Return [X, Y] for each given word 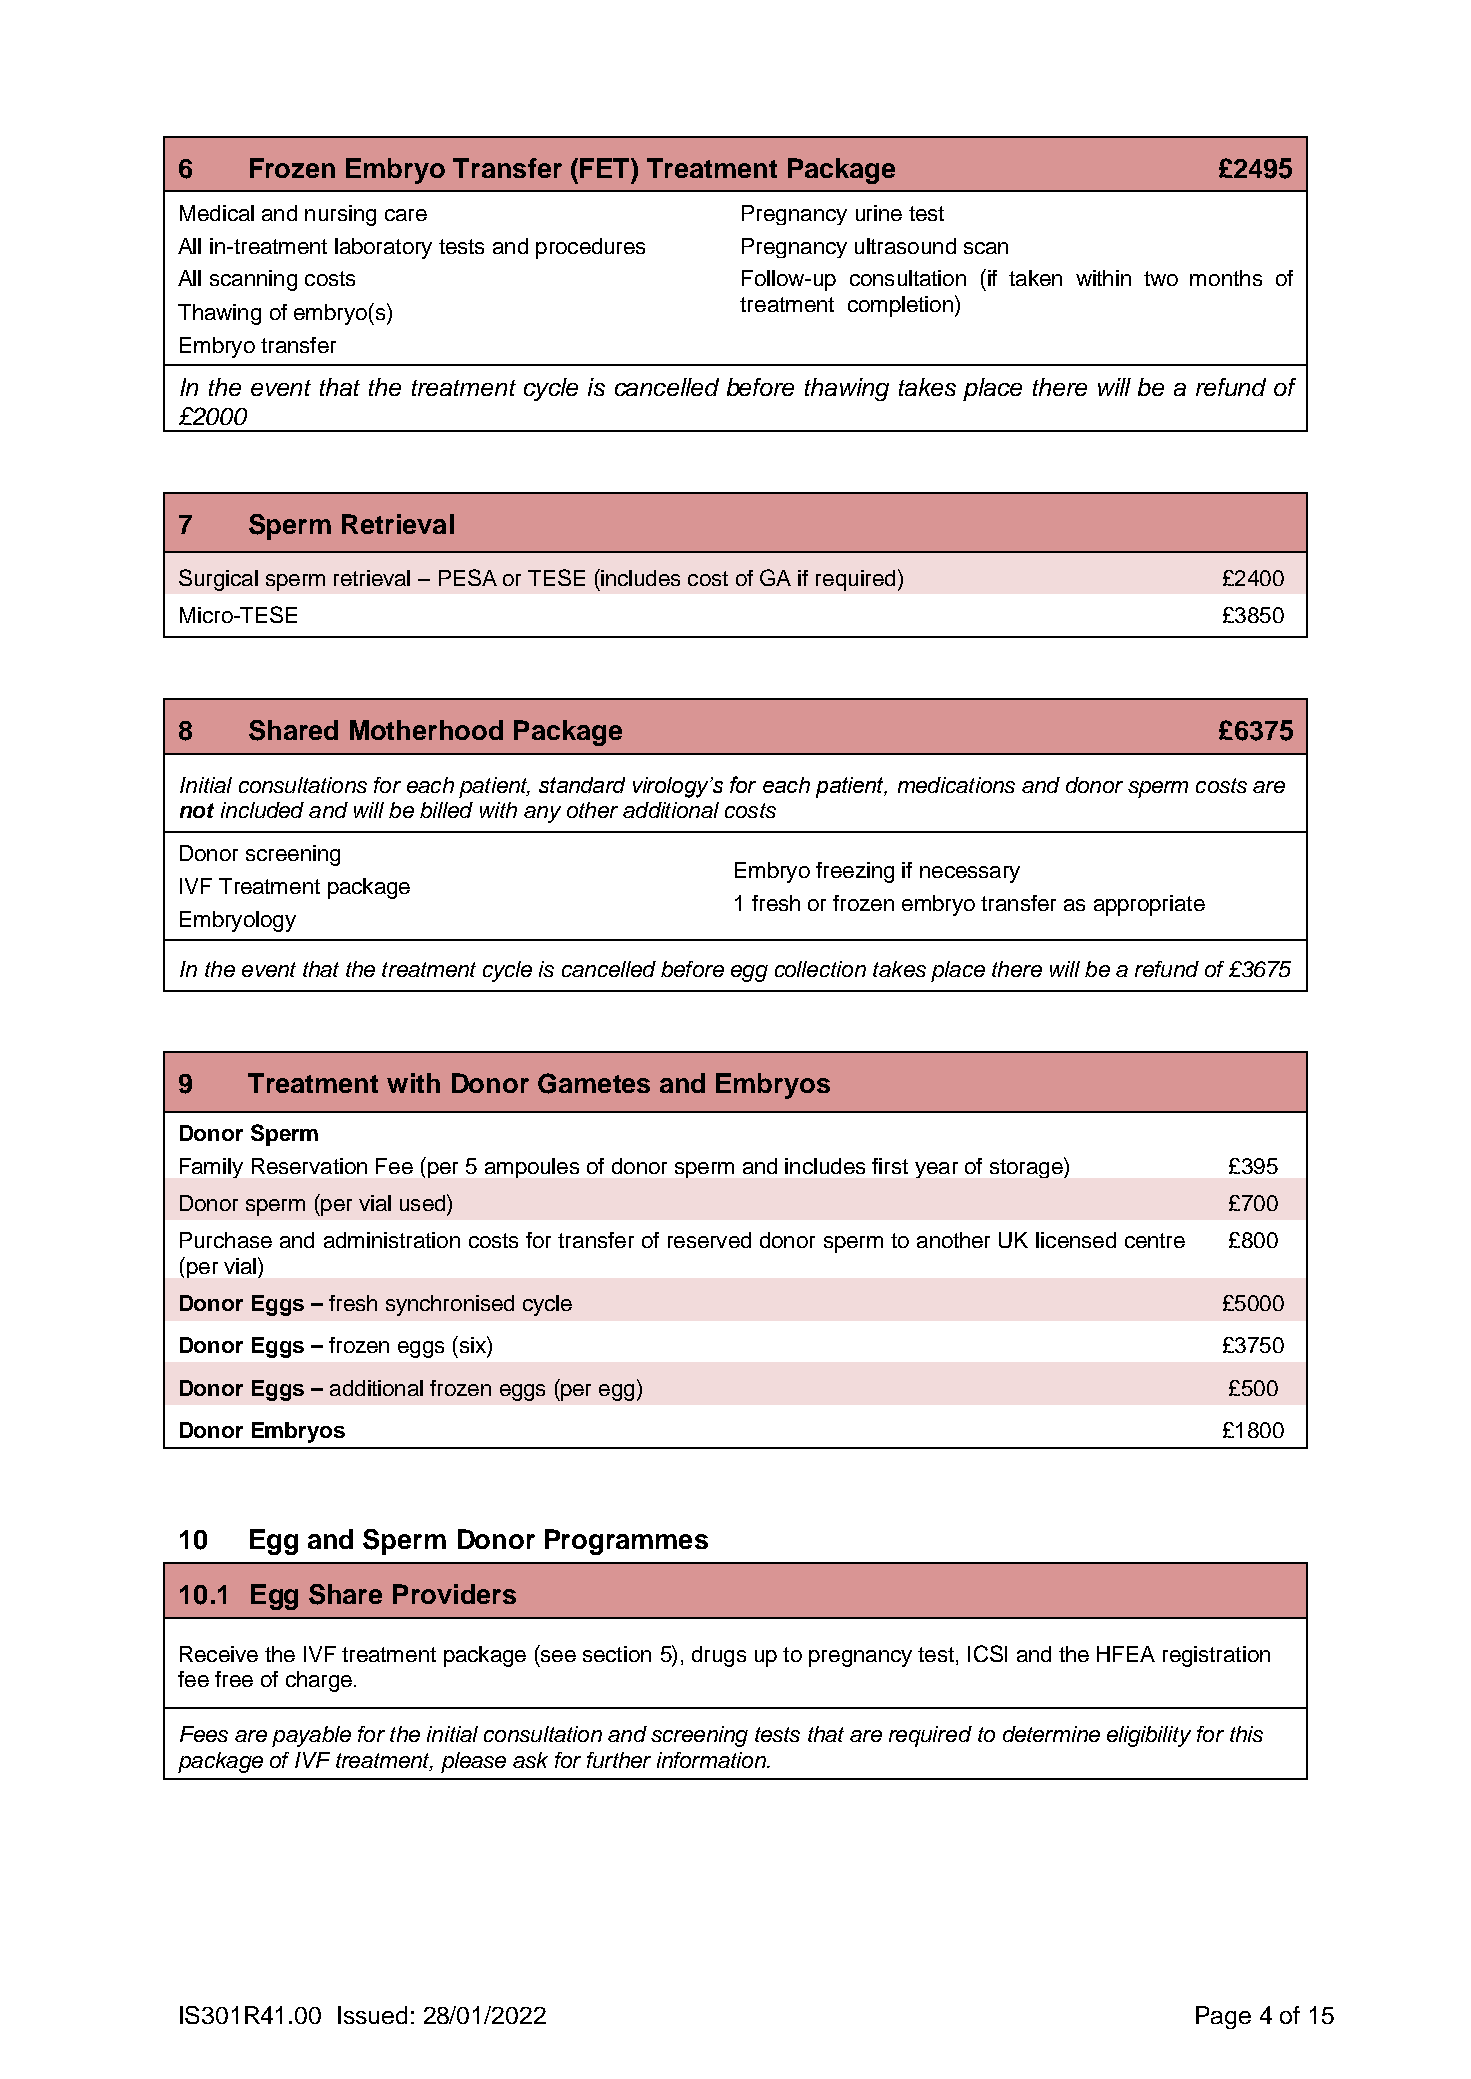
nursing [340, 215]
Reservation [309, 1166]
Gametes [594, 1083]
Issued [372, 2015]
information [712, 1760]
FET [606, 168]
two [1161, 278]
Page [1223, 2017]
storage [1027, 1167]
